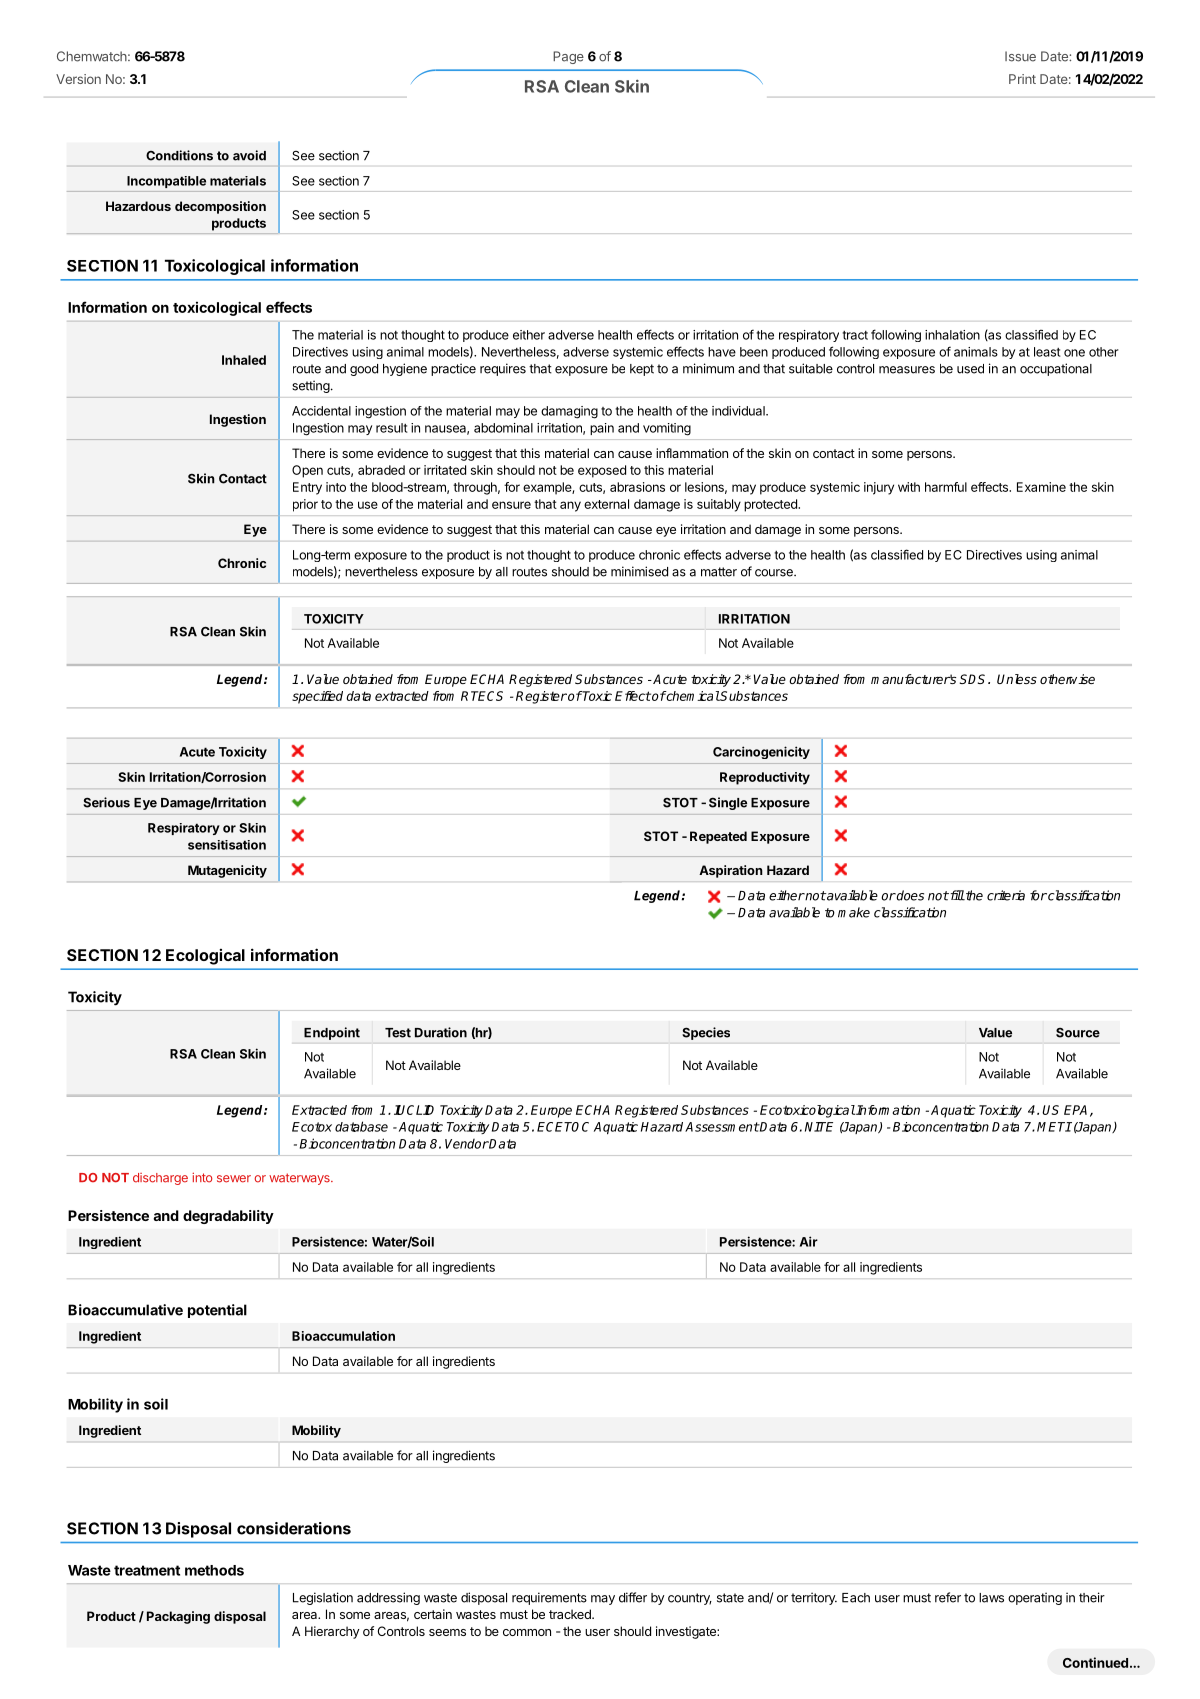 This image has width=1200, height=1699. Describe the element at coordinates (234, 1179) in the image. I see `sewer` at that location.
